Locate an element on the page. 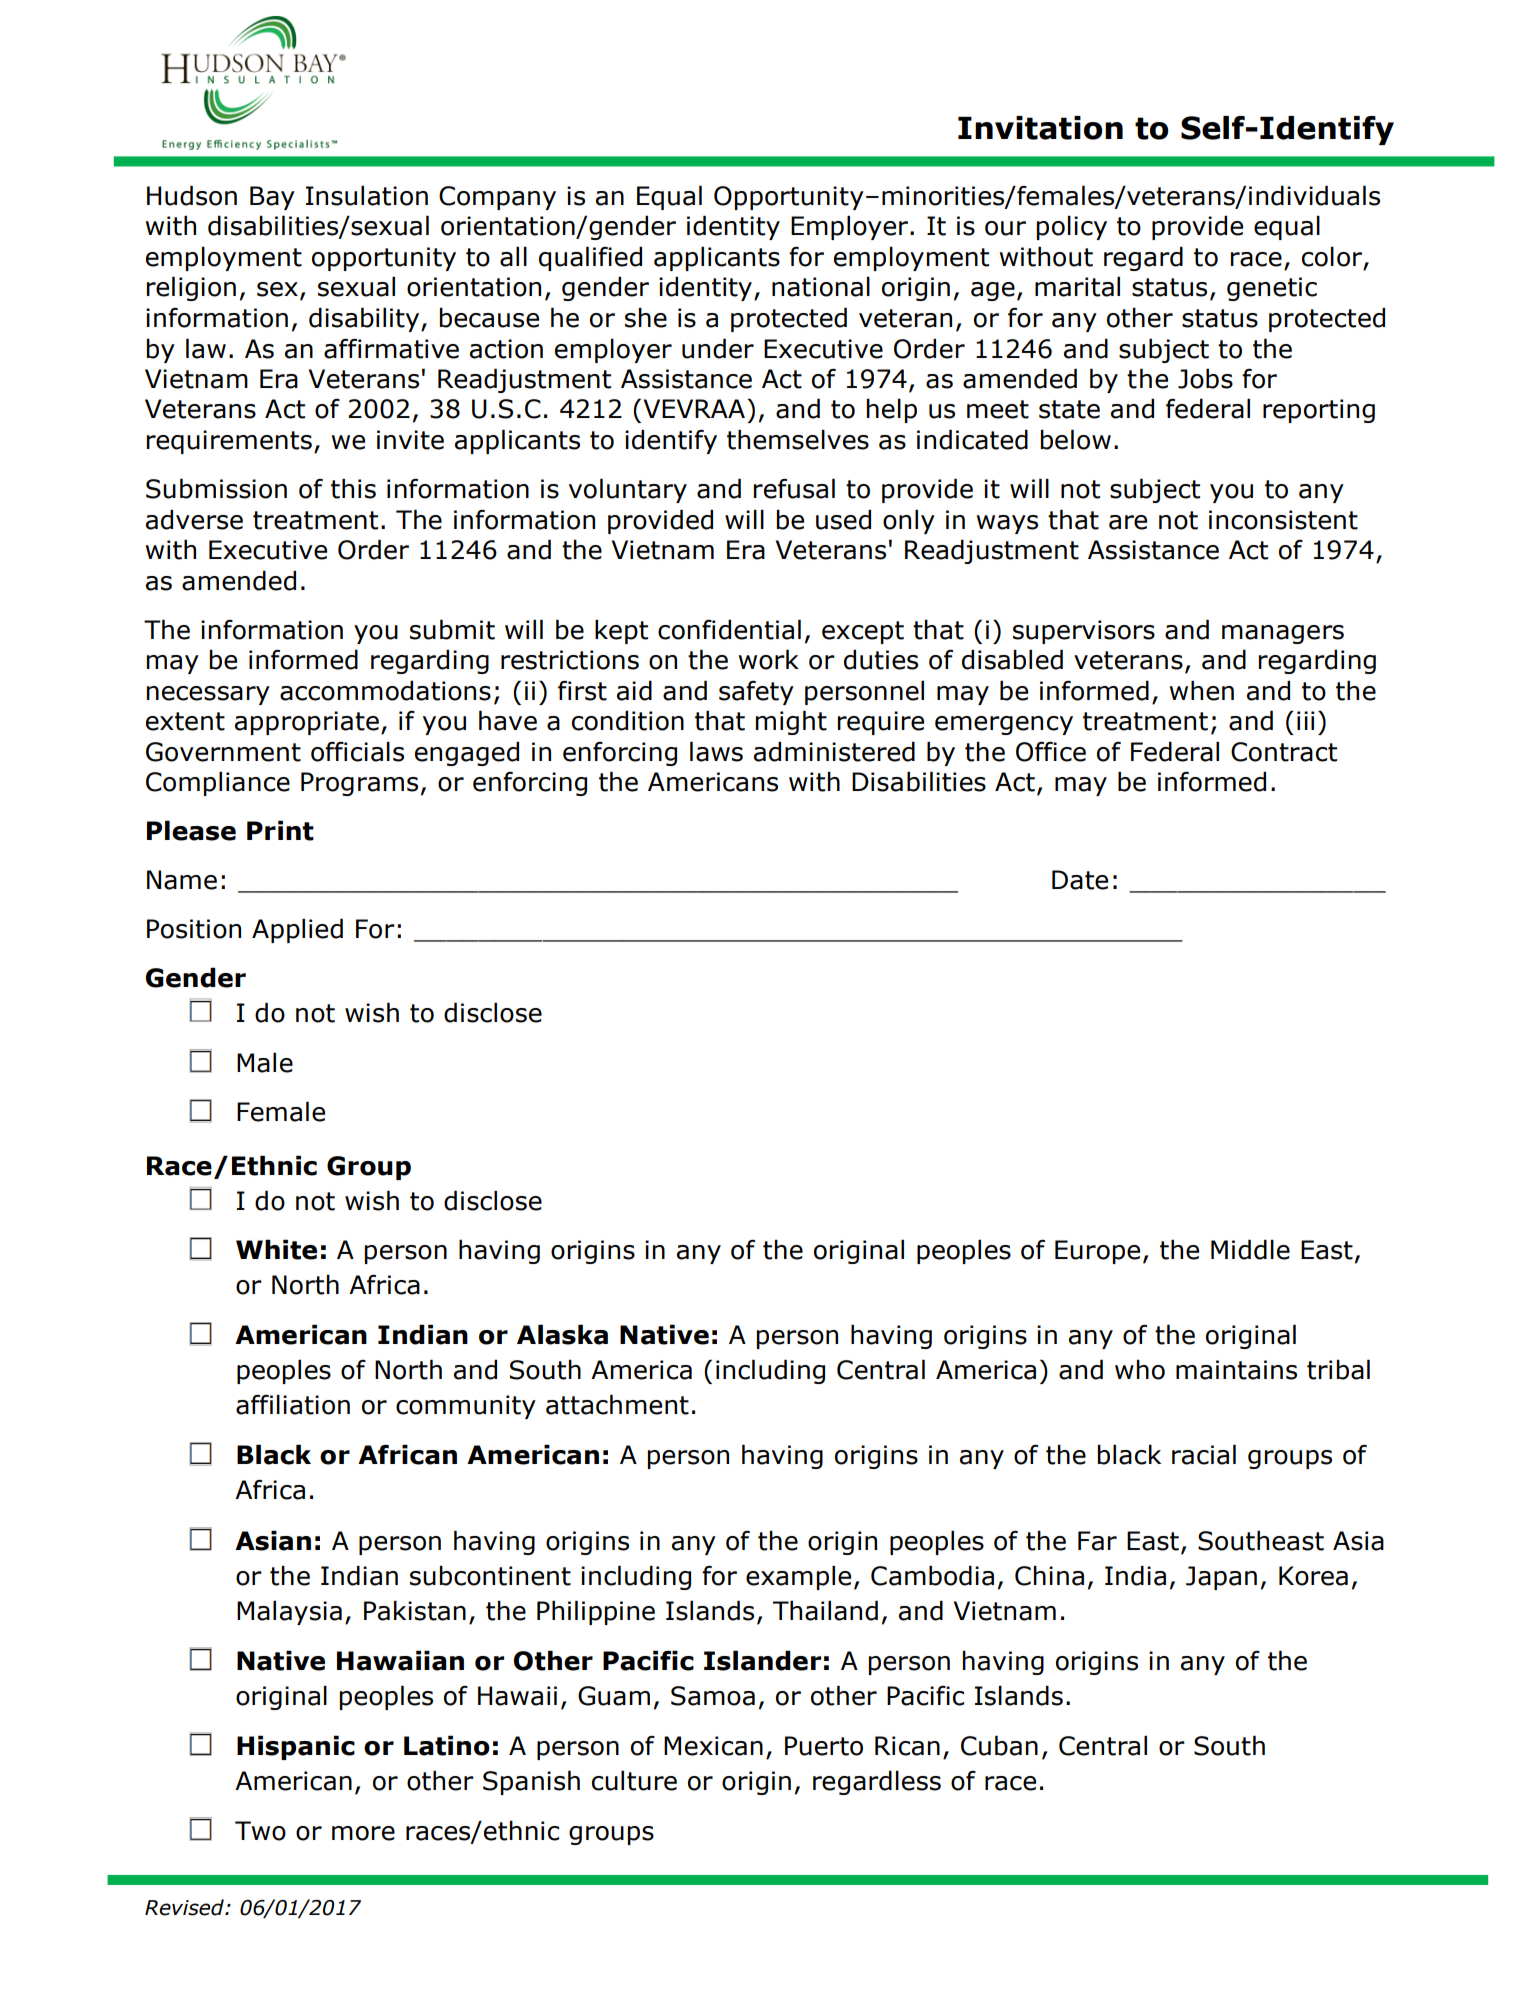  policy is located at coordinates (1072, 227).
